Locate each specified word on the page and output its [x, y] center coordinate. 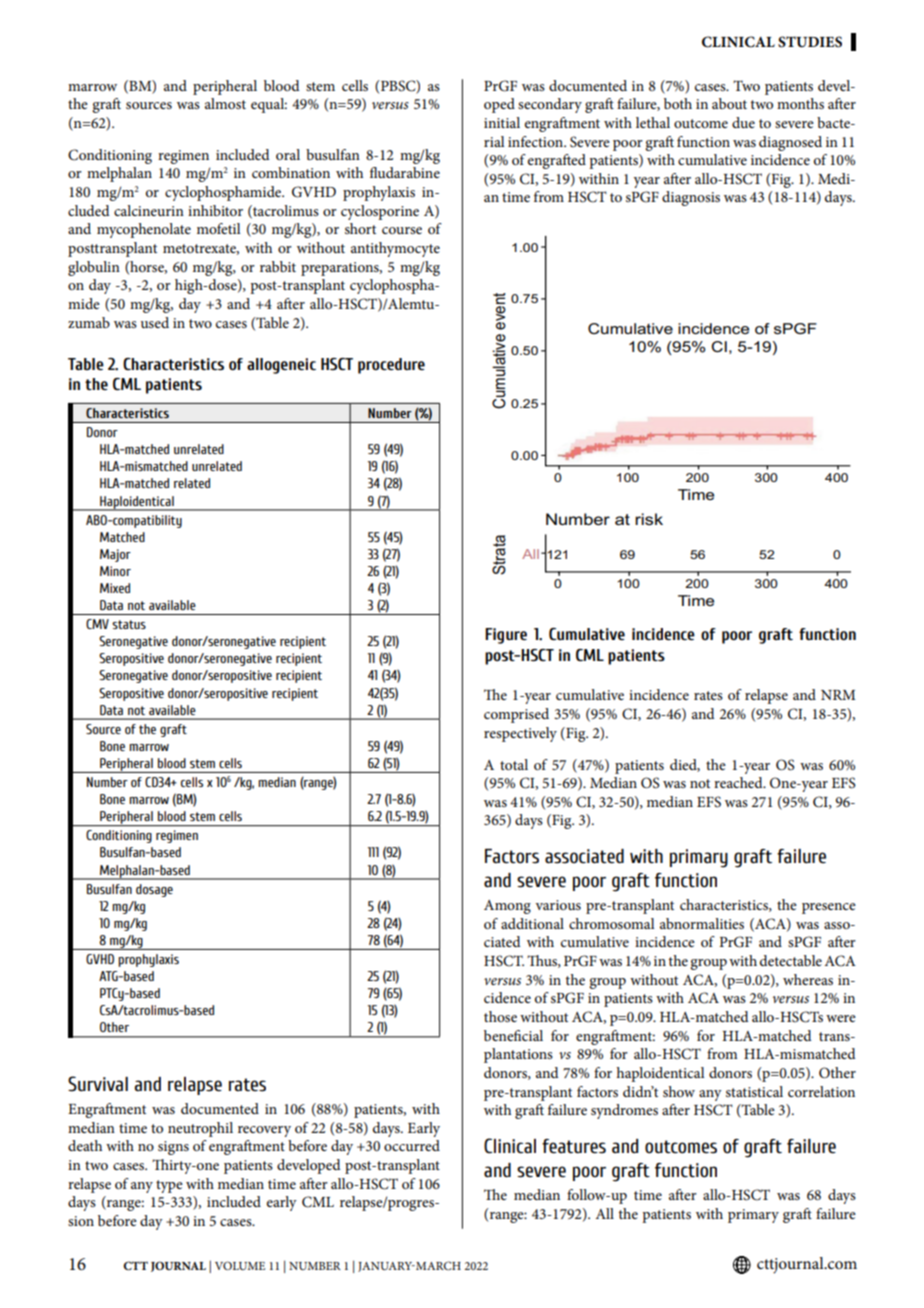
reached [739, 782]
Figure [506, 636]
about [729, 103]
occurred [412, 1145]
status [129, 624]
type [169, 1186]
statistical [754, 1091]
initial [502, 122]
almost [225, 103]
